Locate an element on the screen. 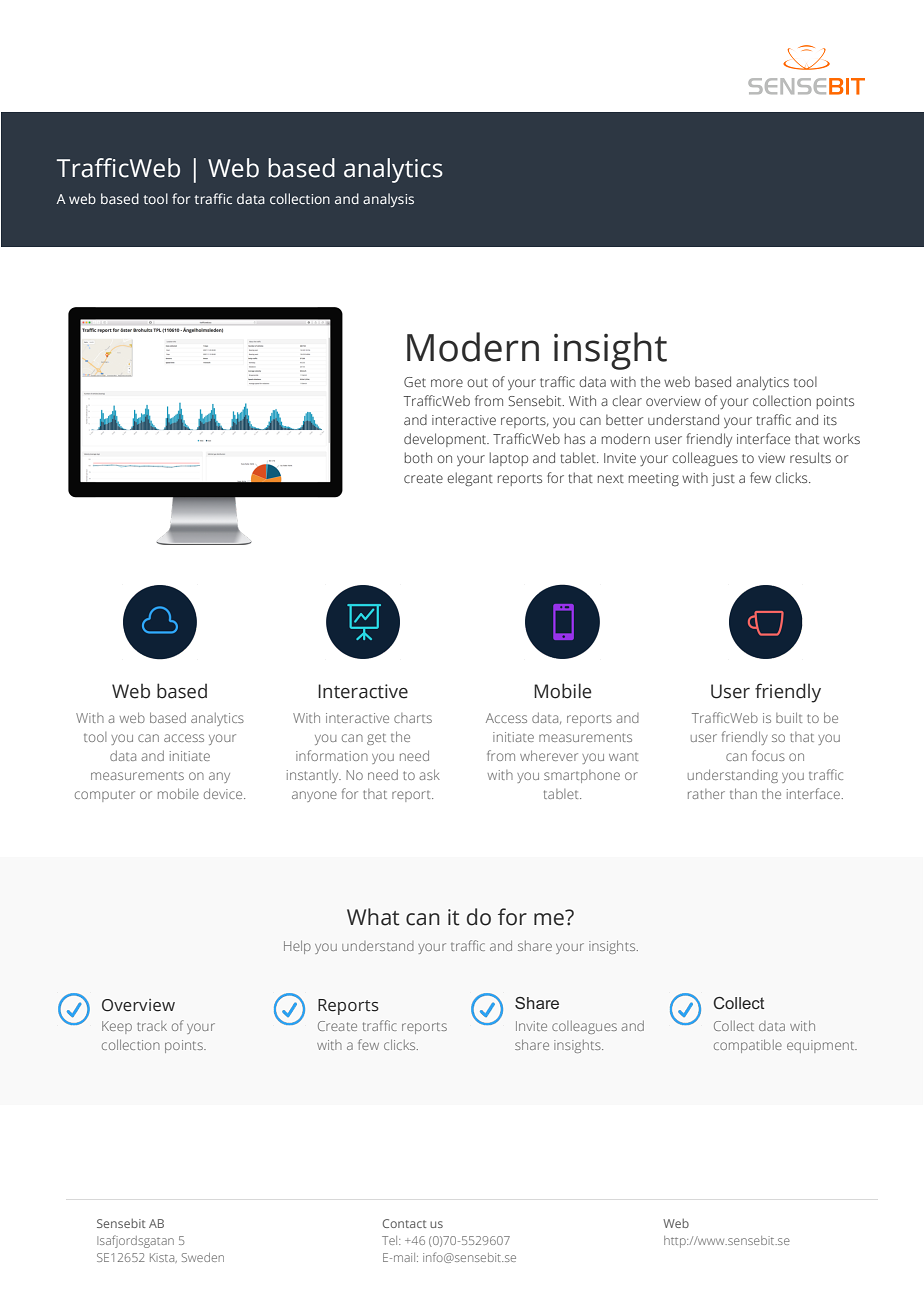 This screenshot has width=924, height=1308. analysis is located at coordinates (388, 200).
